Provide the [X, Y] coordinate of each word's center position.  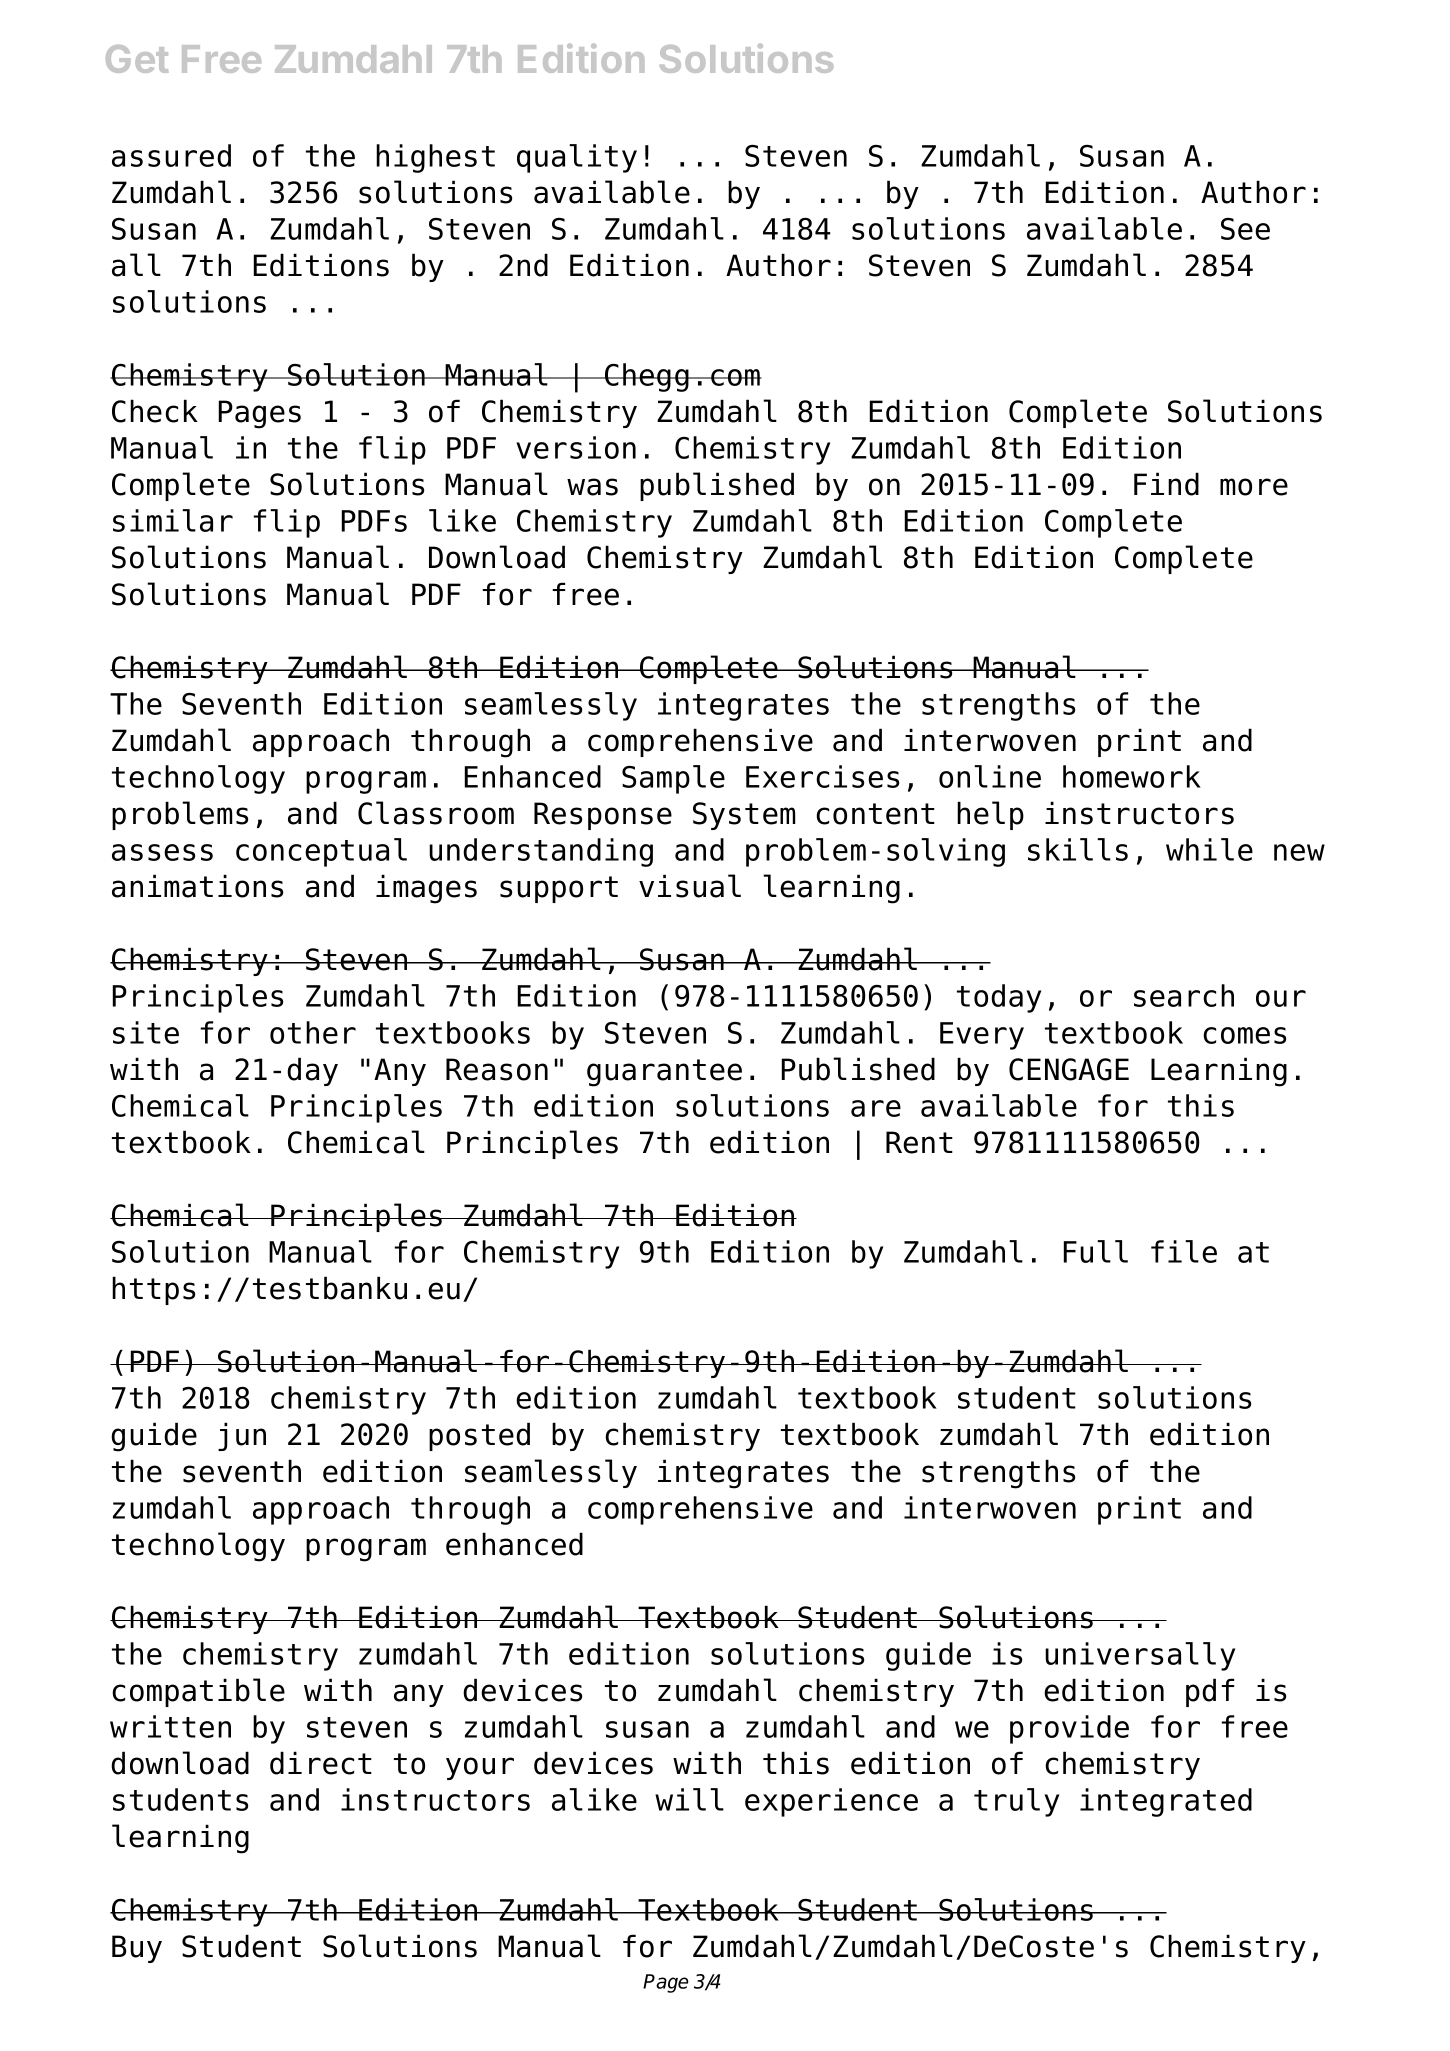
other [313, 1032]
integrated [1166, 1802]
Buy [137, 1949]
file [1184, 1251]
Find [1166, 484]
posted [479, 1436]
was [592, 487]
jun [242, 1436]
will [689, 1799]
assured [171, 155]
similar [173, 520]
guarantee [664, 1073]
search [1184, 995]
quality [577, 158]
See [1245, 229]
